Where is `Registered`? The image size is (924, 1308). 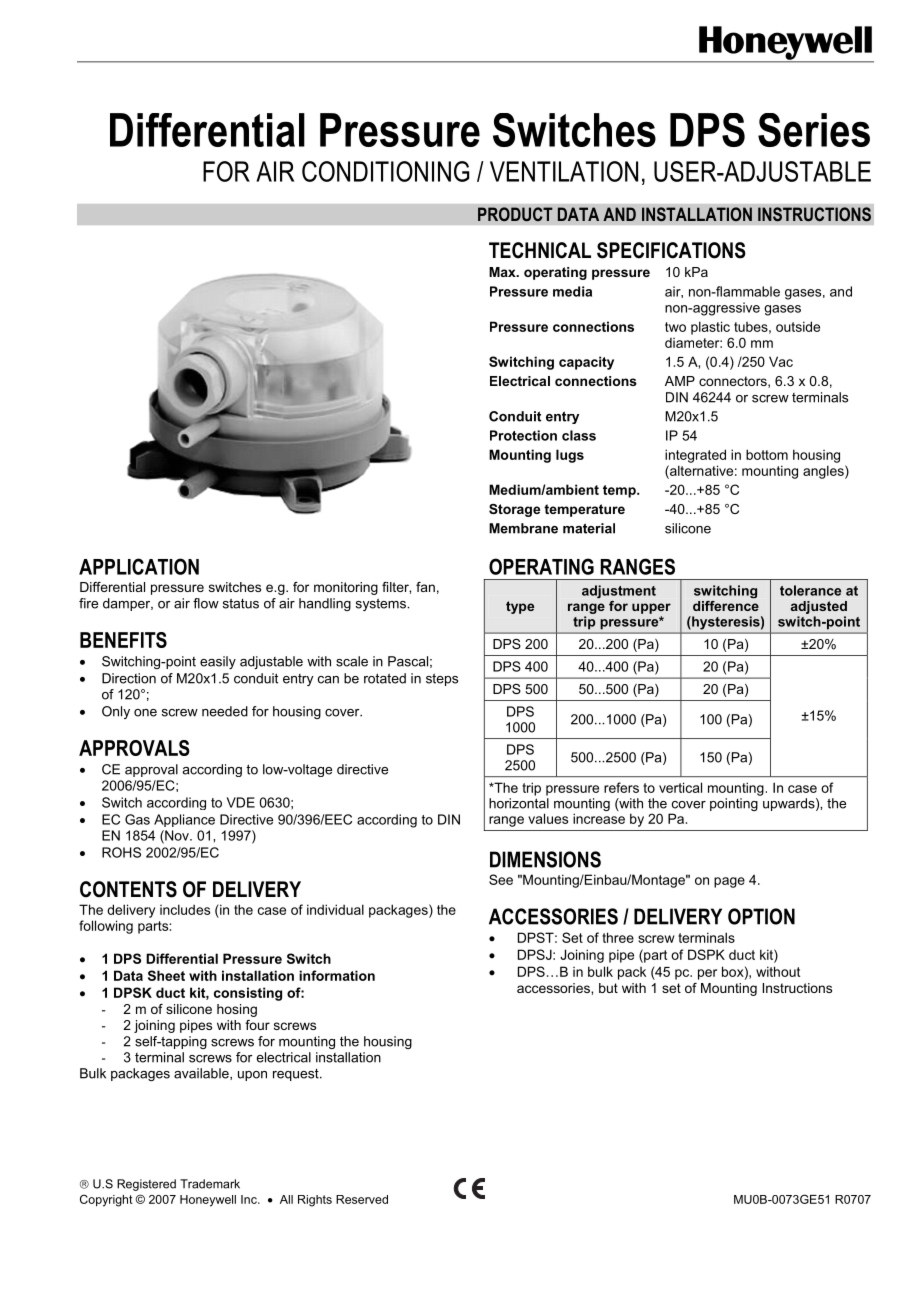
Registered is located at coordinates (146, 1185).
